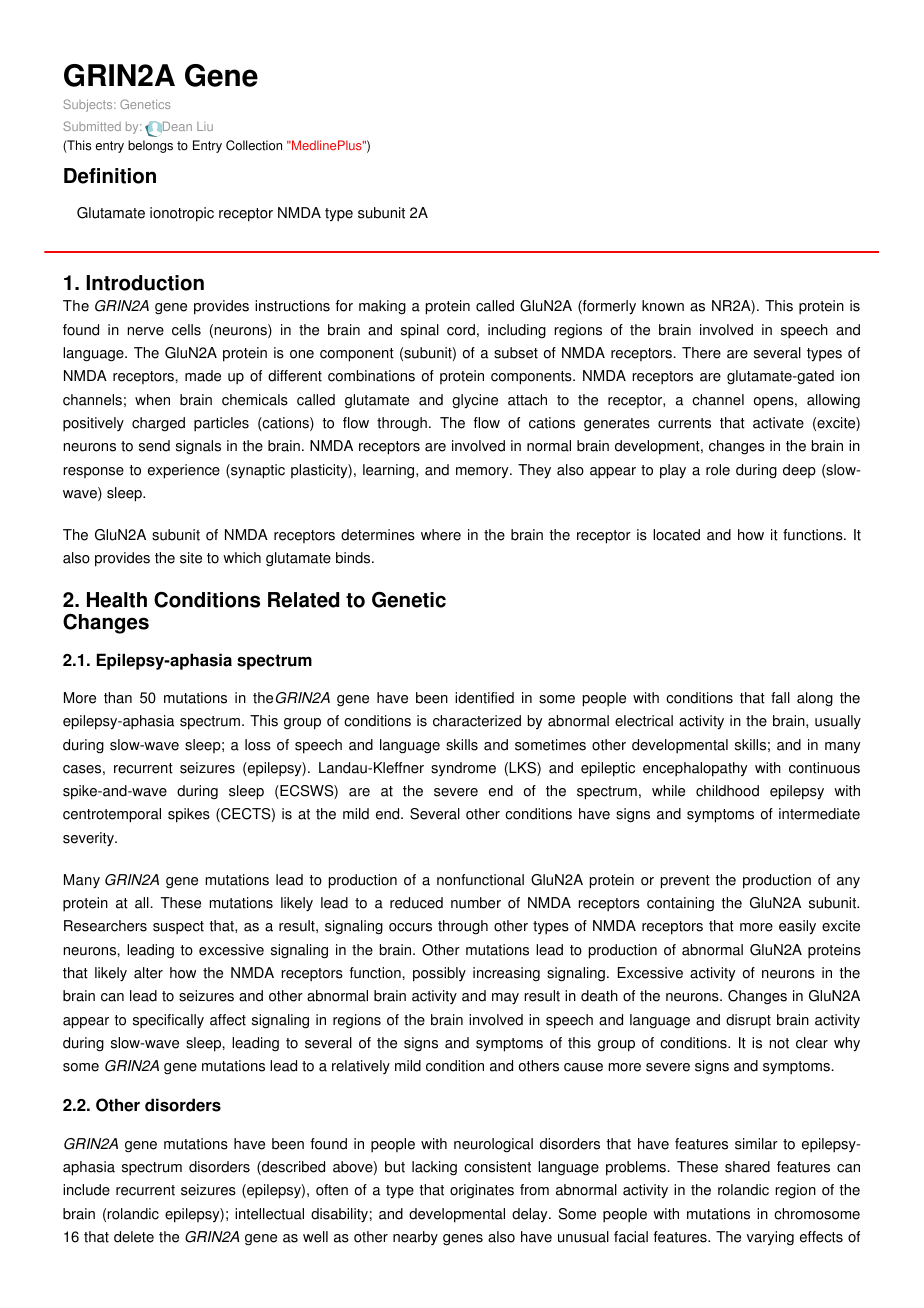 This document has width=924, height=1308. I want to click on number, so click(476, 903).
